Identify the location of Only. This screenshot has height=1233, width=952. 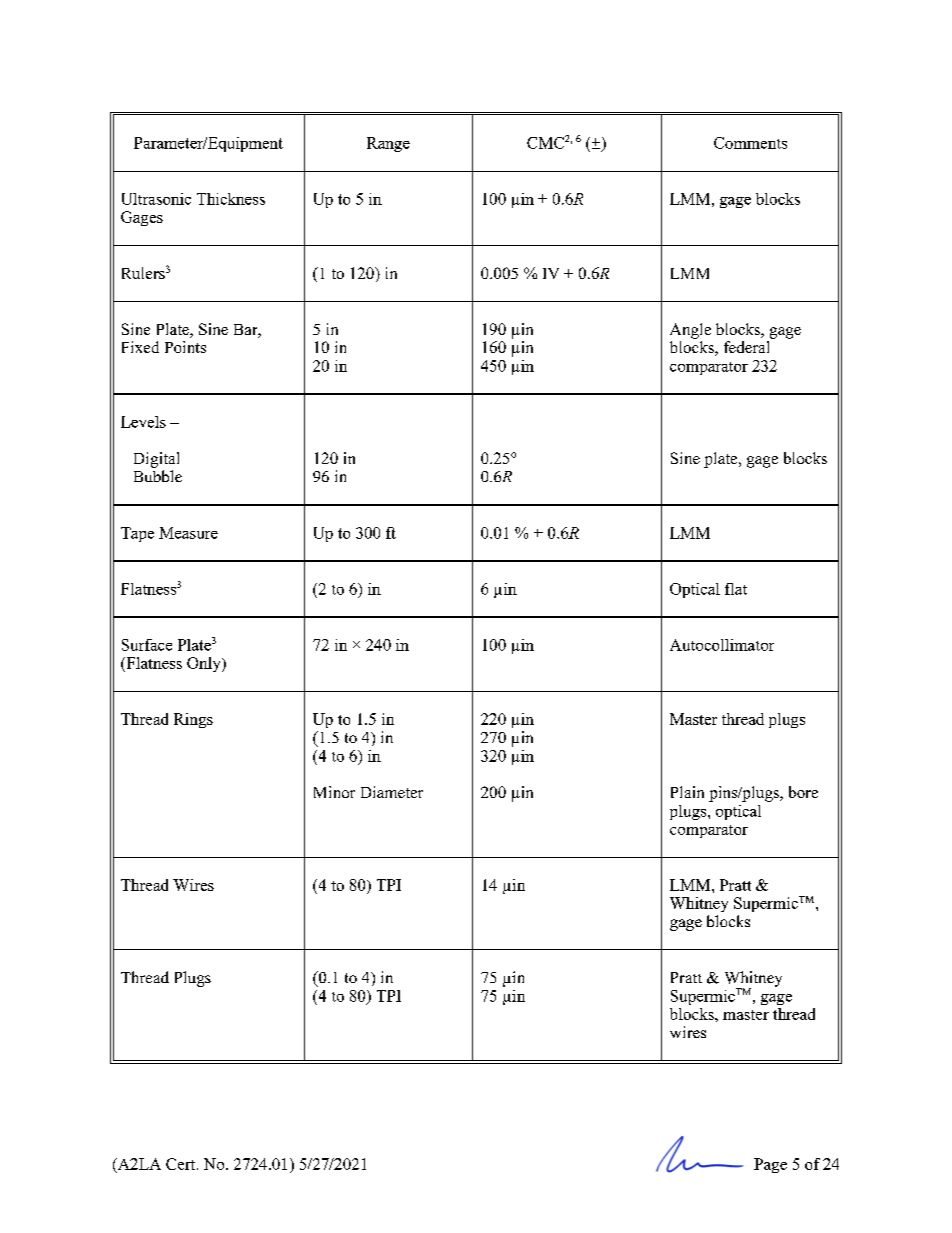
(205, 664).
